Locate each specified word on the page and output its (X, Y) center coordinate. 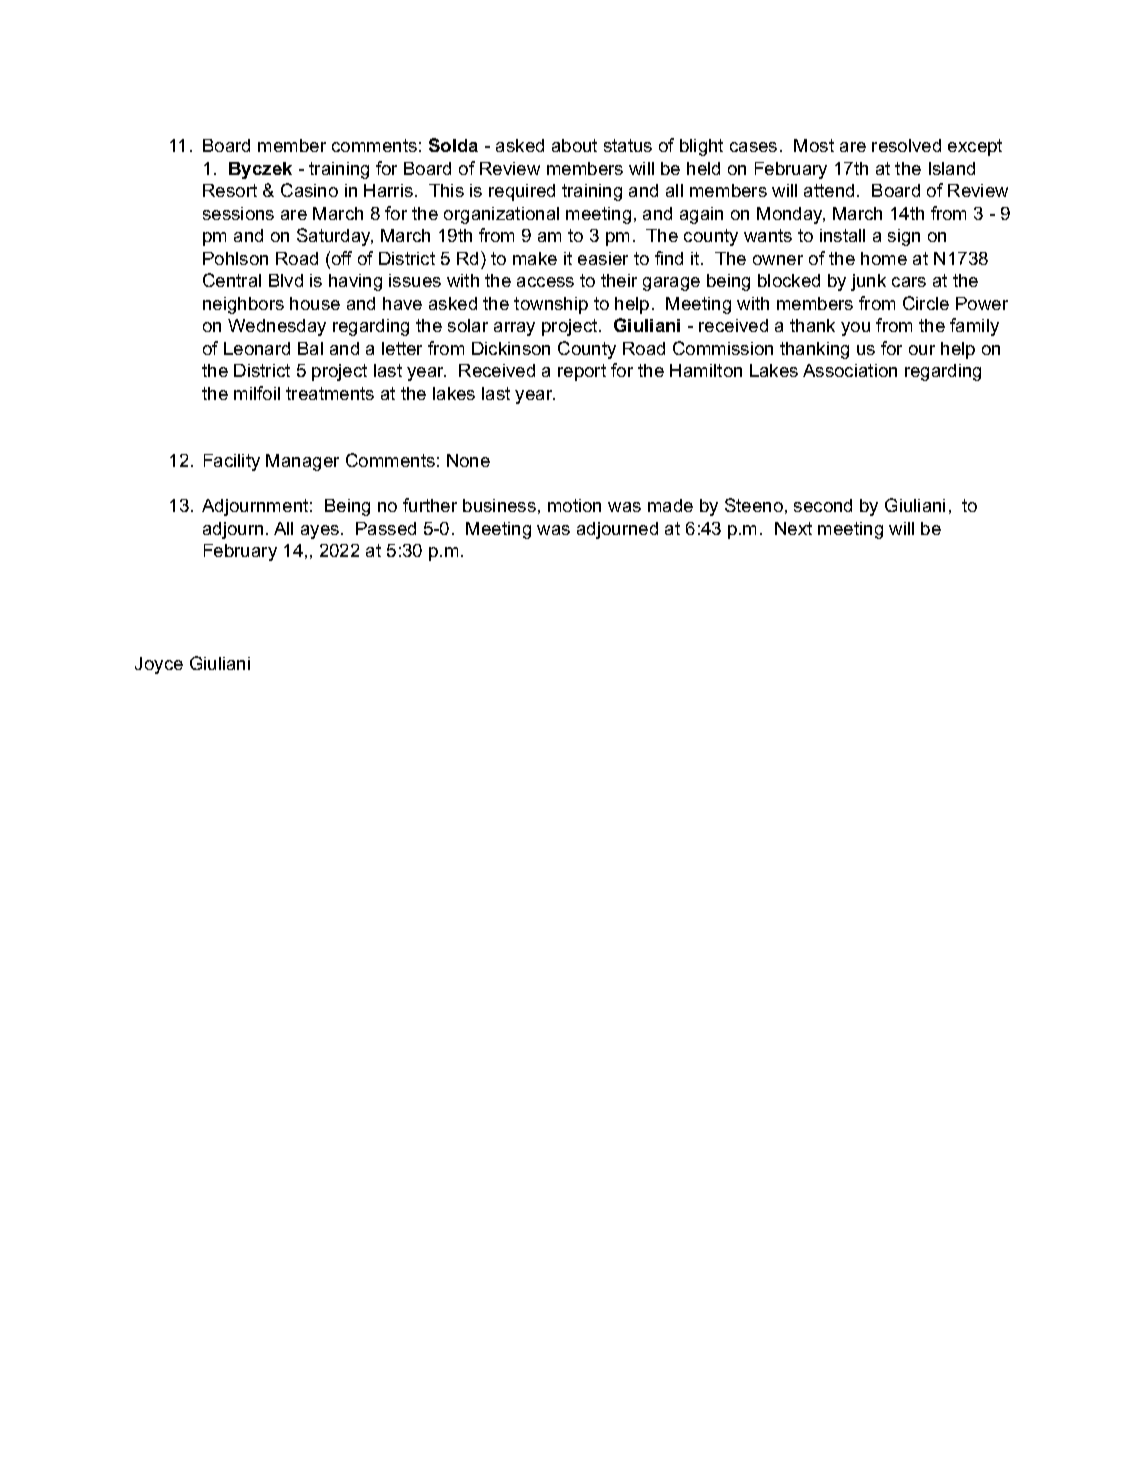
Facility (232, 462)
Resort (230, 190)
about (574, 145)
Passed (386, 528)
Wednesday (277, 327)
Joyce (159, 665)
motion (574, 505)
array (514, 329)
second (823, 505)
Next (793, 528)
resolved (906, 145)
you (855, 329)
